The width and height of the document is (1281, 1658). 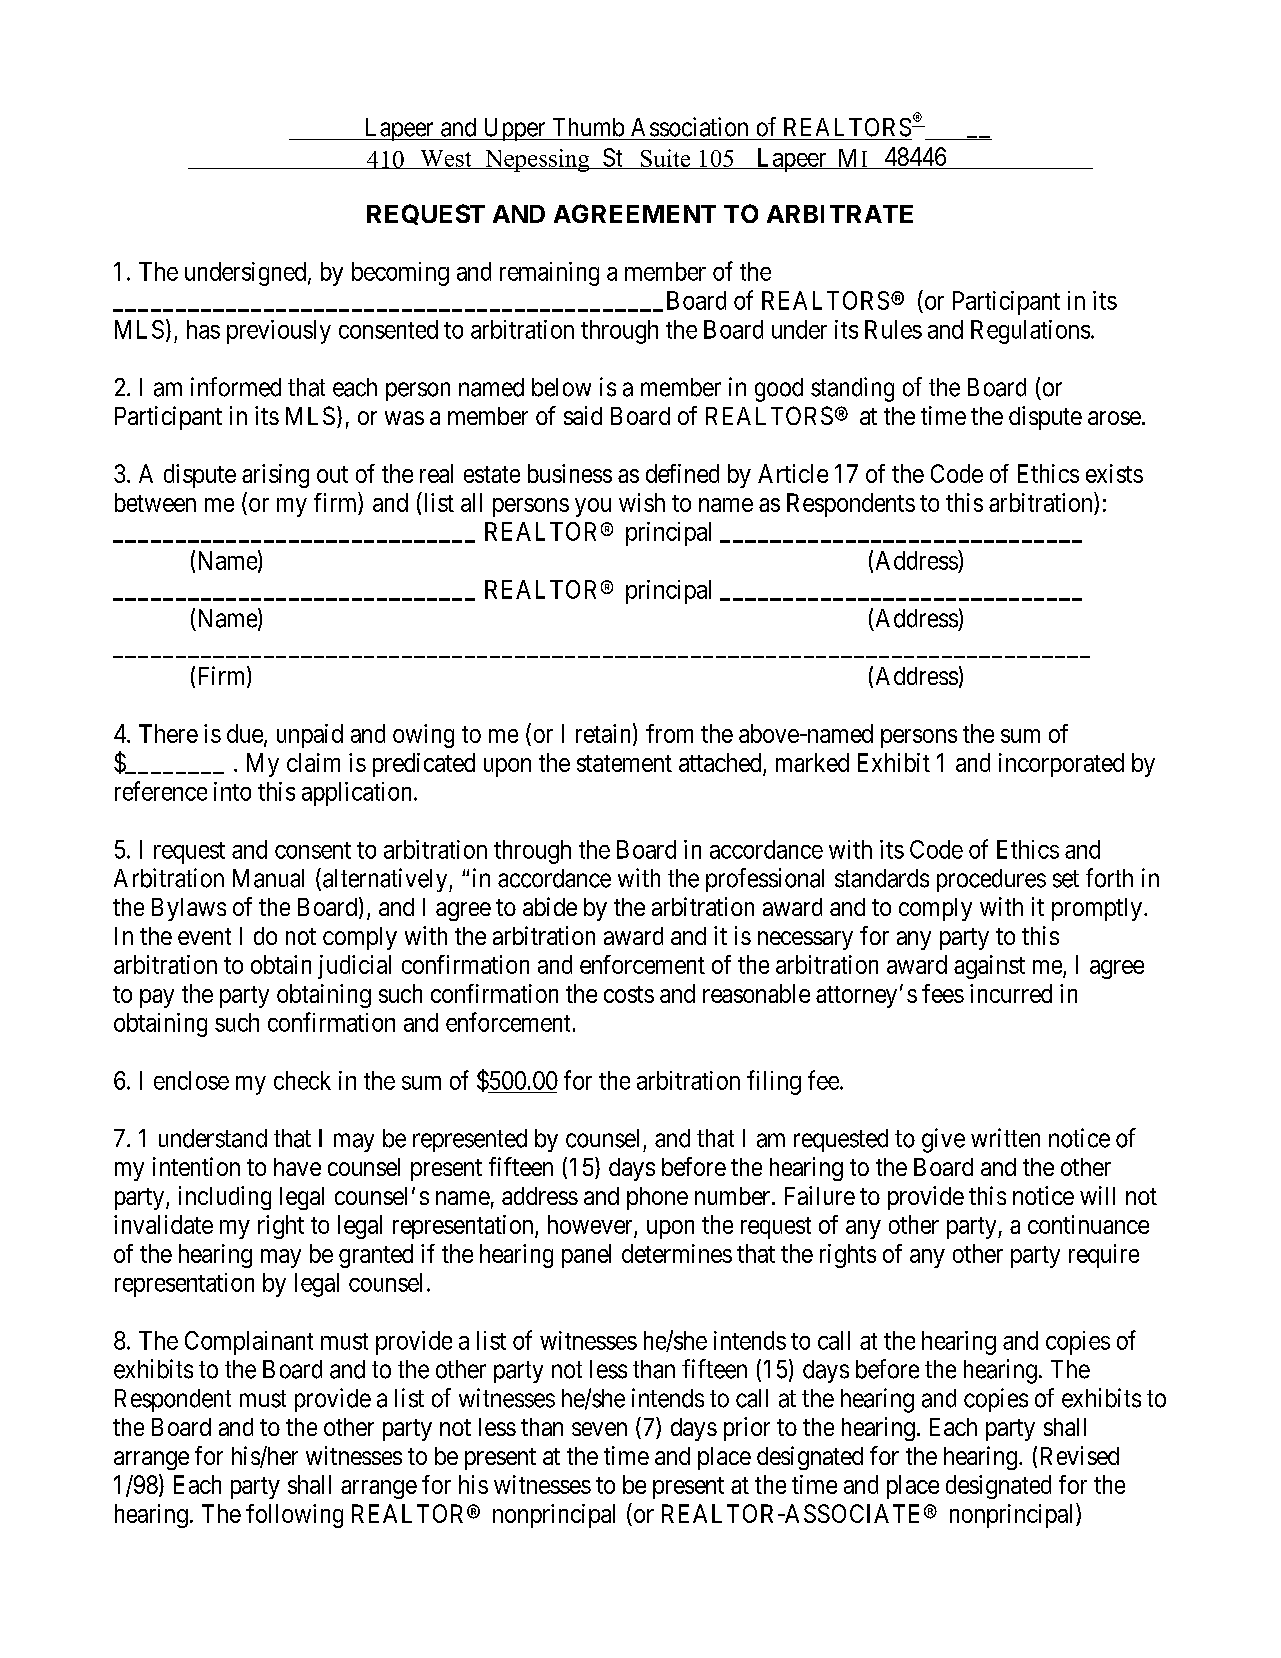 I want to click on Suite, so click(x=665, y=159).
